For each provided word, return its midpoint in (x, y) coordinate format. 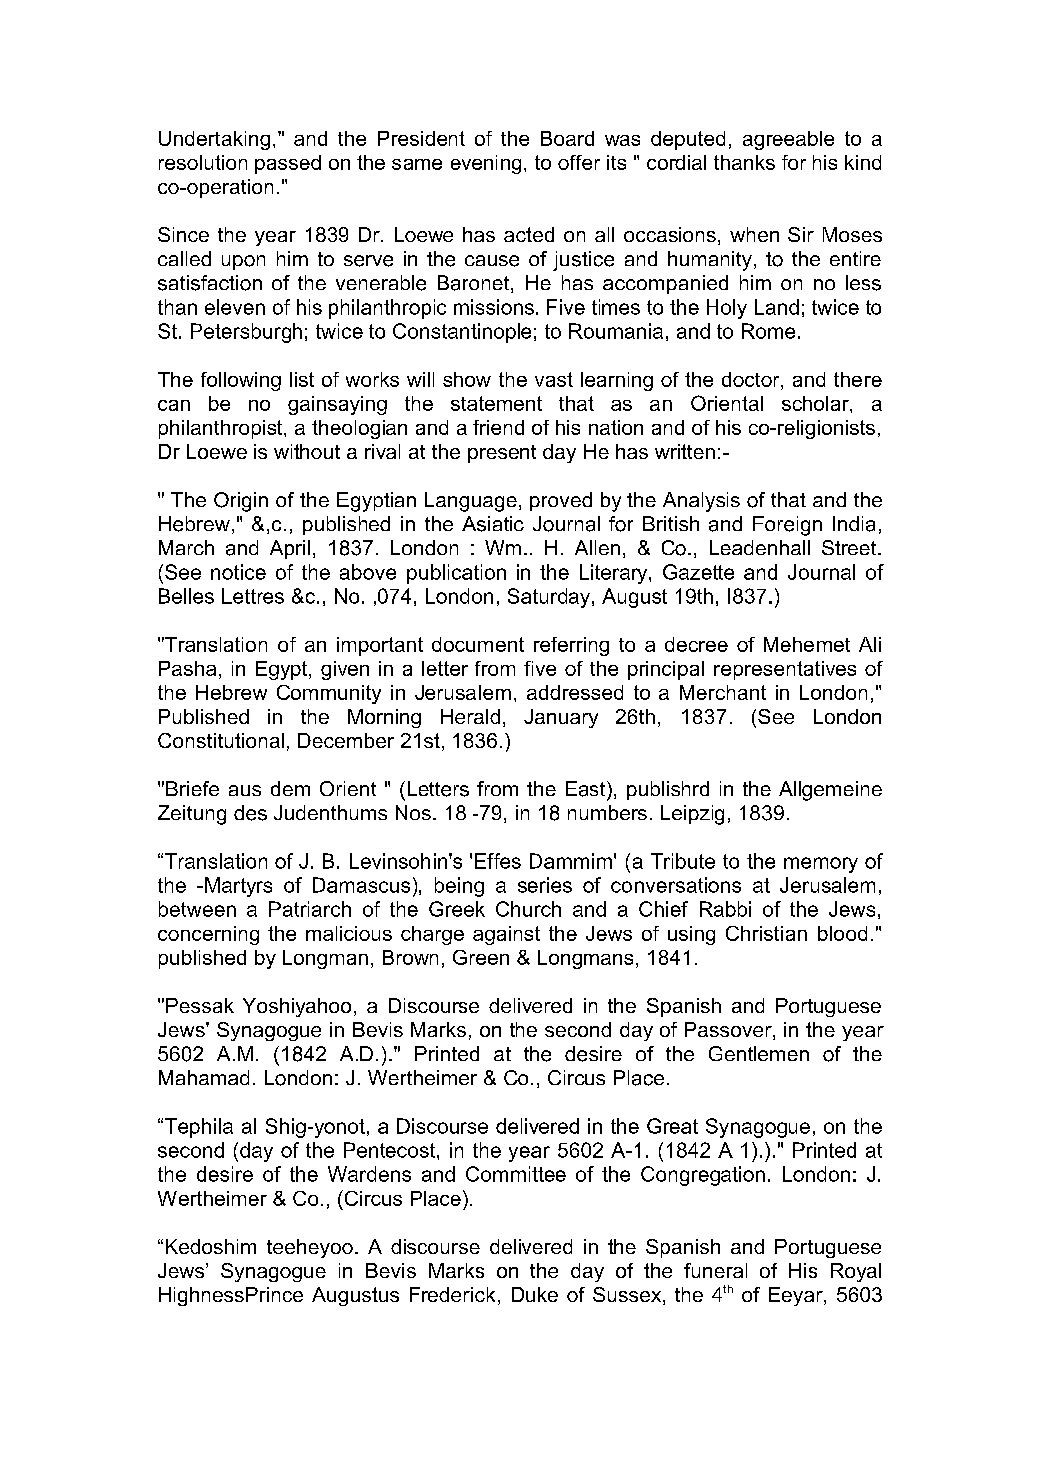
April (290, 549)
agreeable (788, 140)
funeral (715, 1270)
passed (288, 164)
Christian (766, 933)
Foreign (787, 526)
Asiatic (493, 524)
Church (528, 909)
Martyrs (238, 887)
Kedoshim (211, 1246)
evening (486, 164)
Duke (535, 1294)
